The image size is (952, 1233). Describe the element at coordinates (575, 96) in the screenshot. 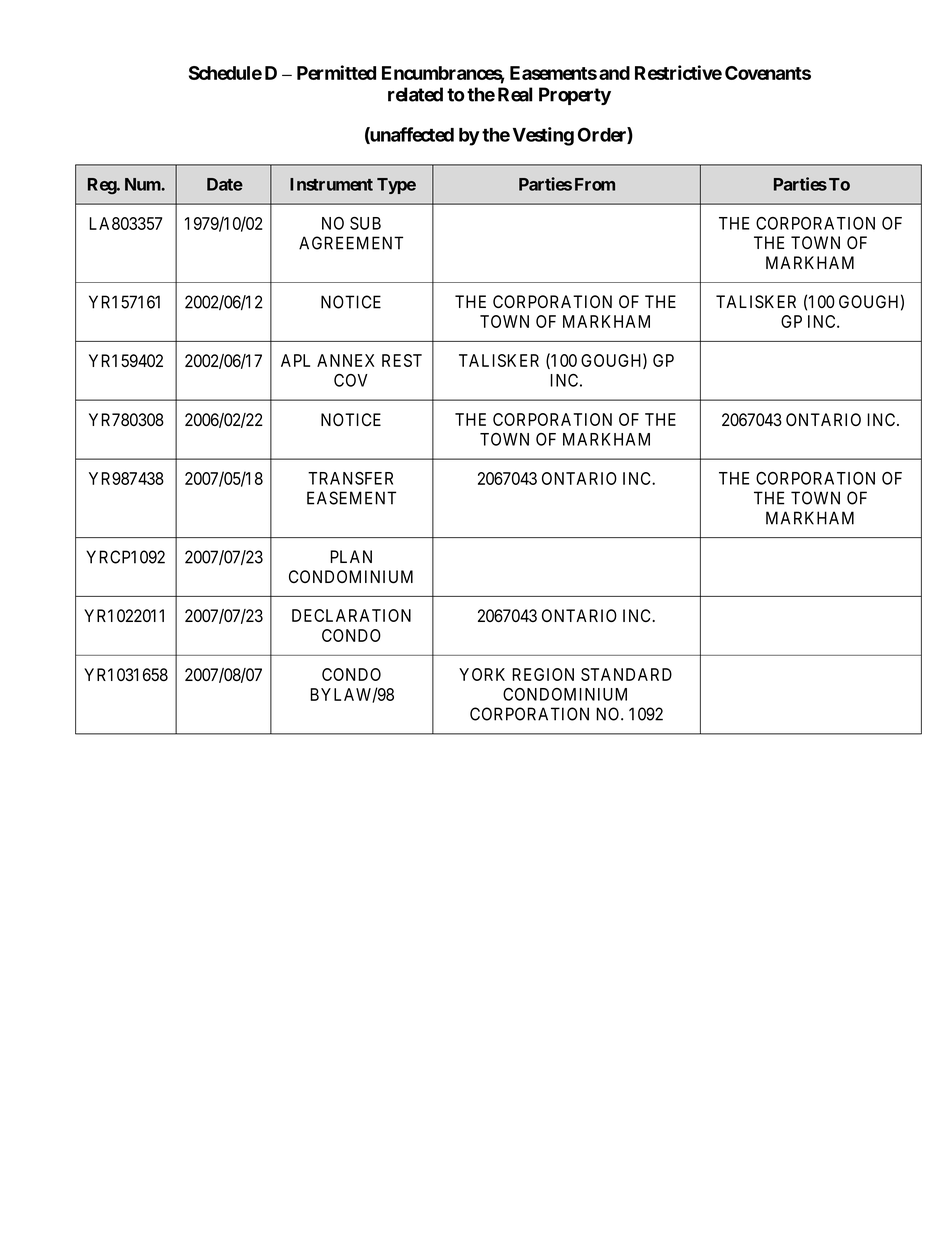

I see `Property` at that location.
